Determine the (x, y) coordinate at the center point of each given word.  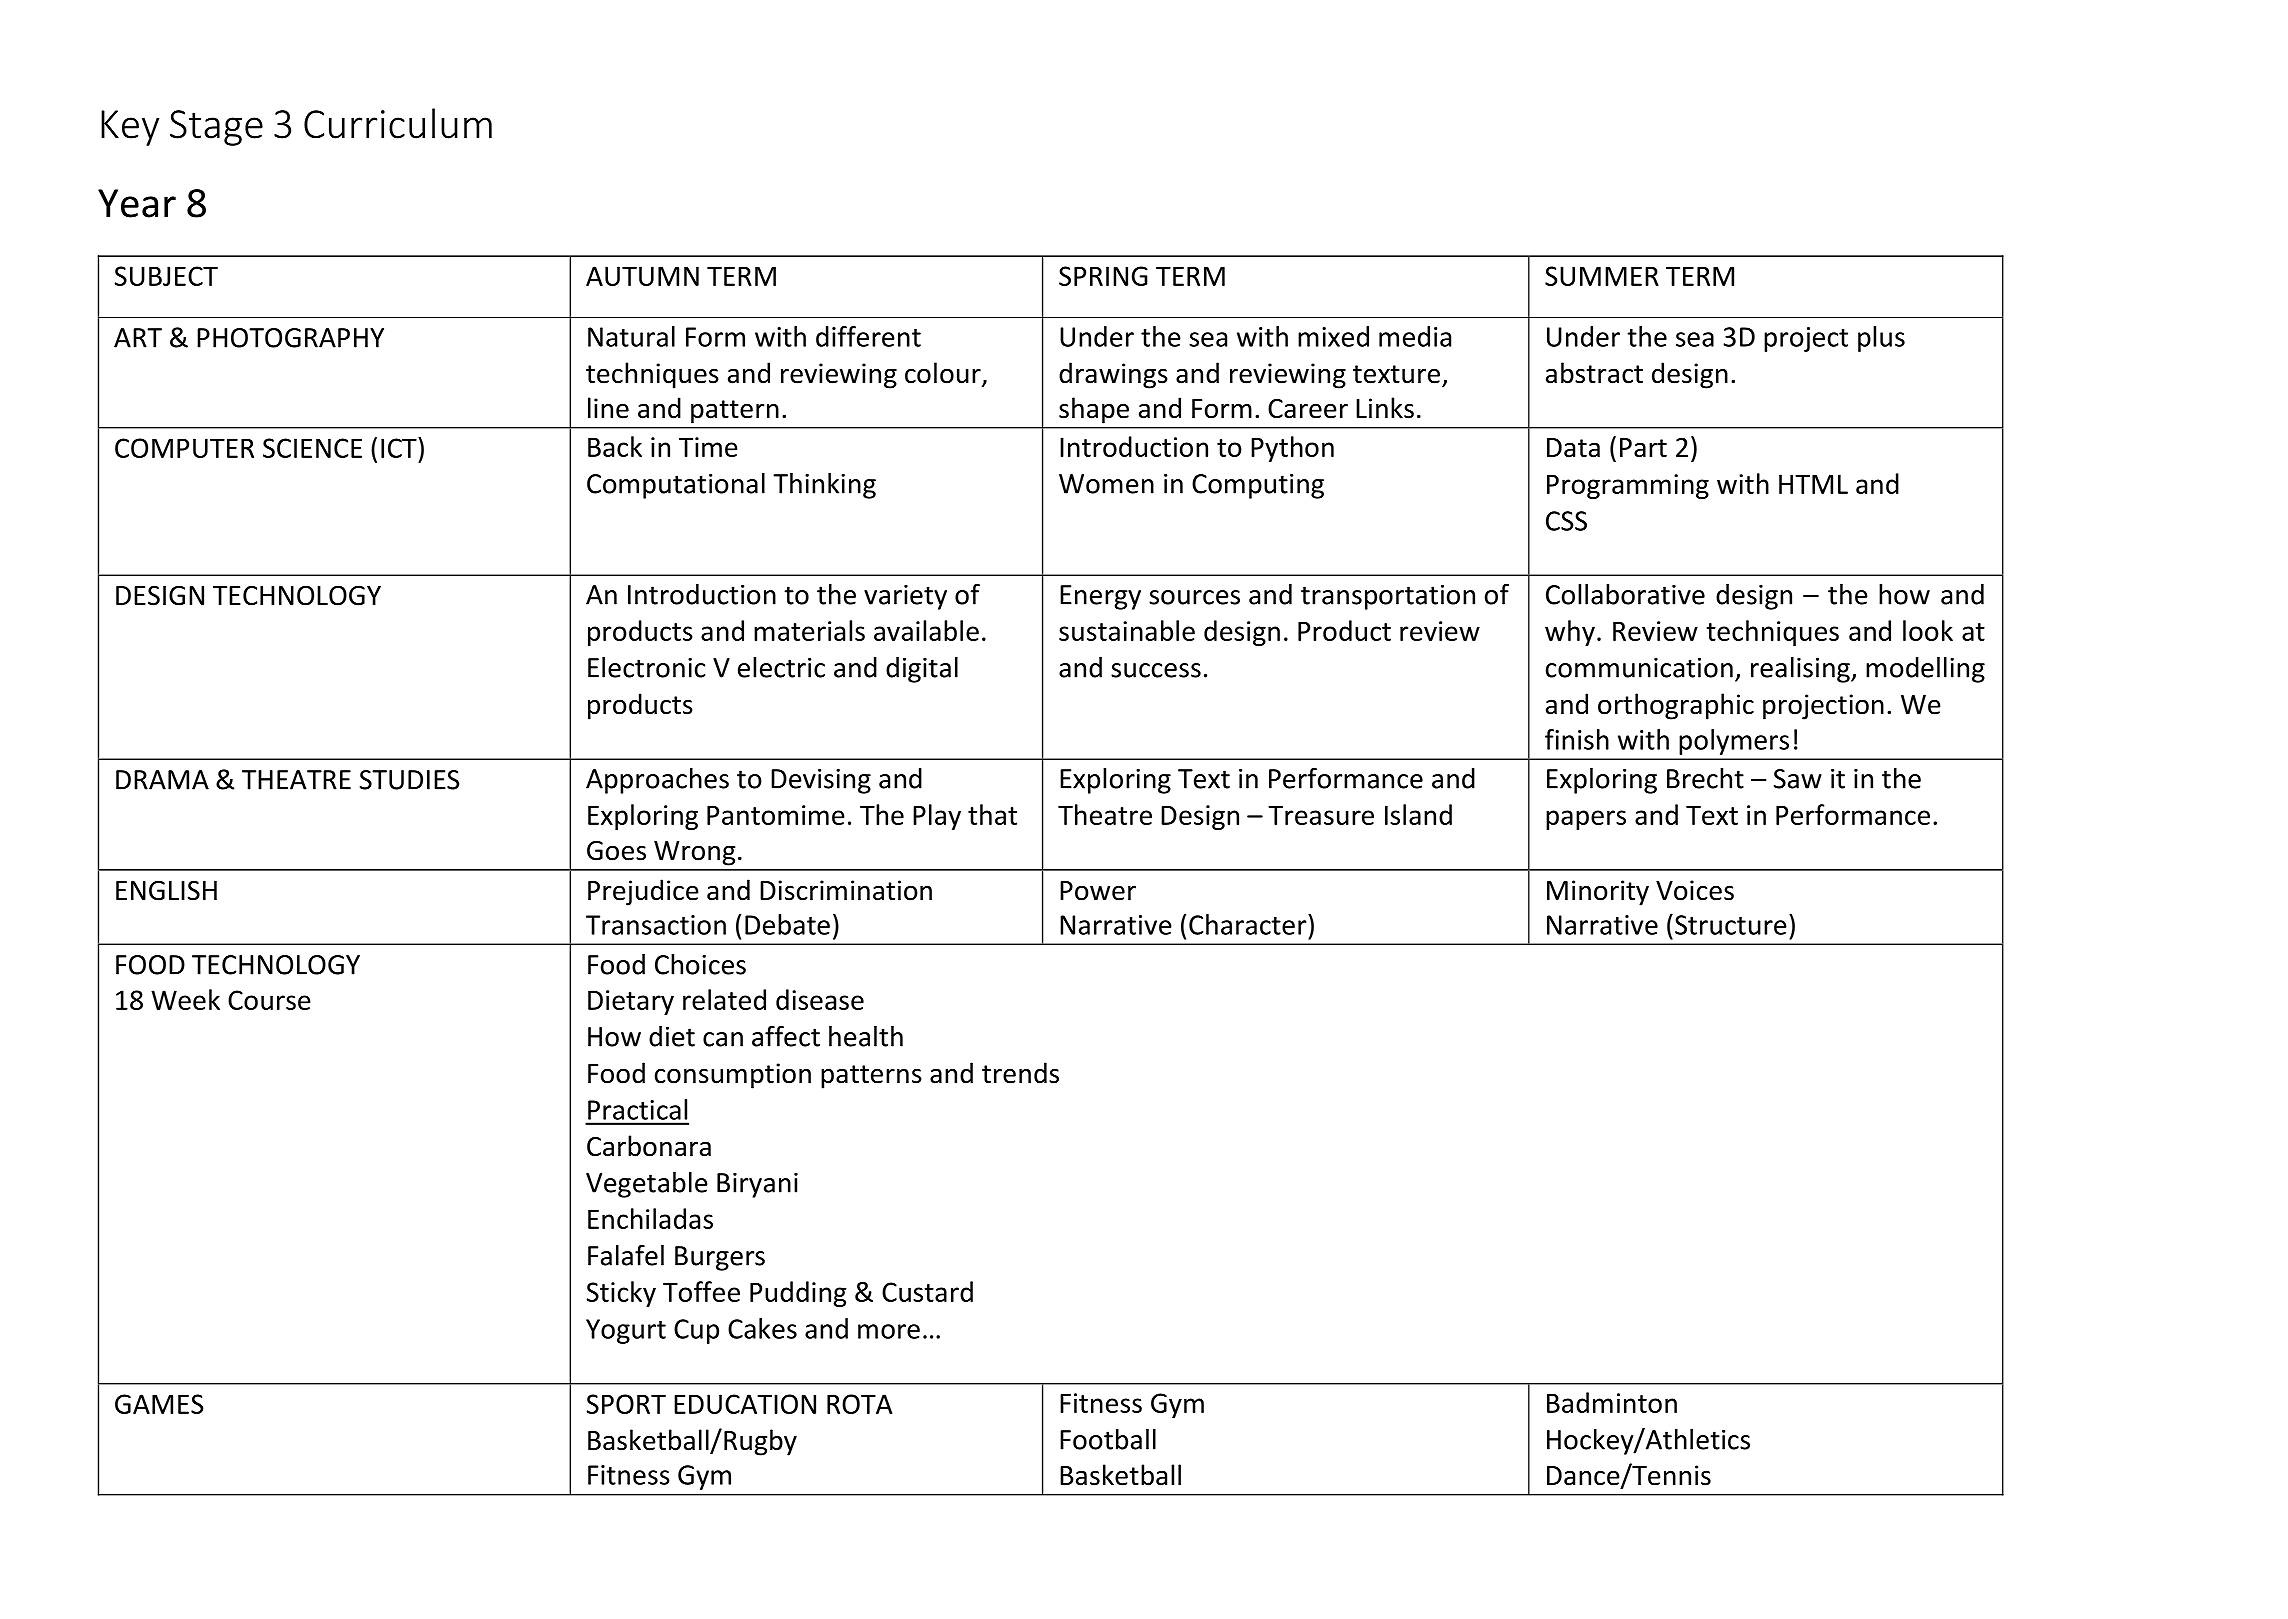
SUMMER (1602, 276)
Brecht (1705, 778)
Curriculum (398, 123)
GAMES (159, 1404)
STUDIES (409, 780)
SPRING (1103, 276)
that (992, 814)
